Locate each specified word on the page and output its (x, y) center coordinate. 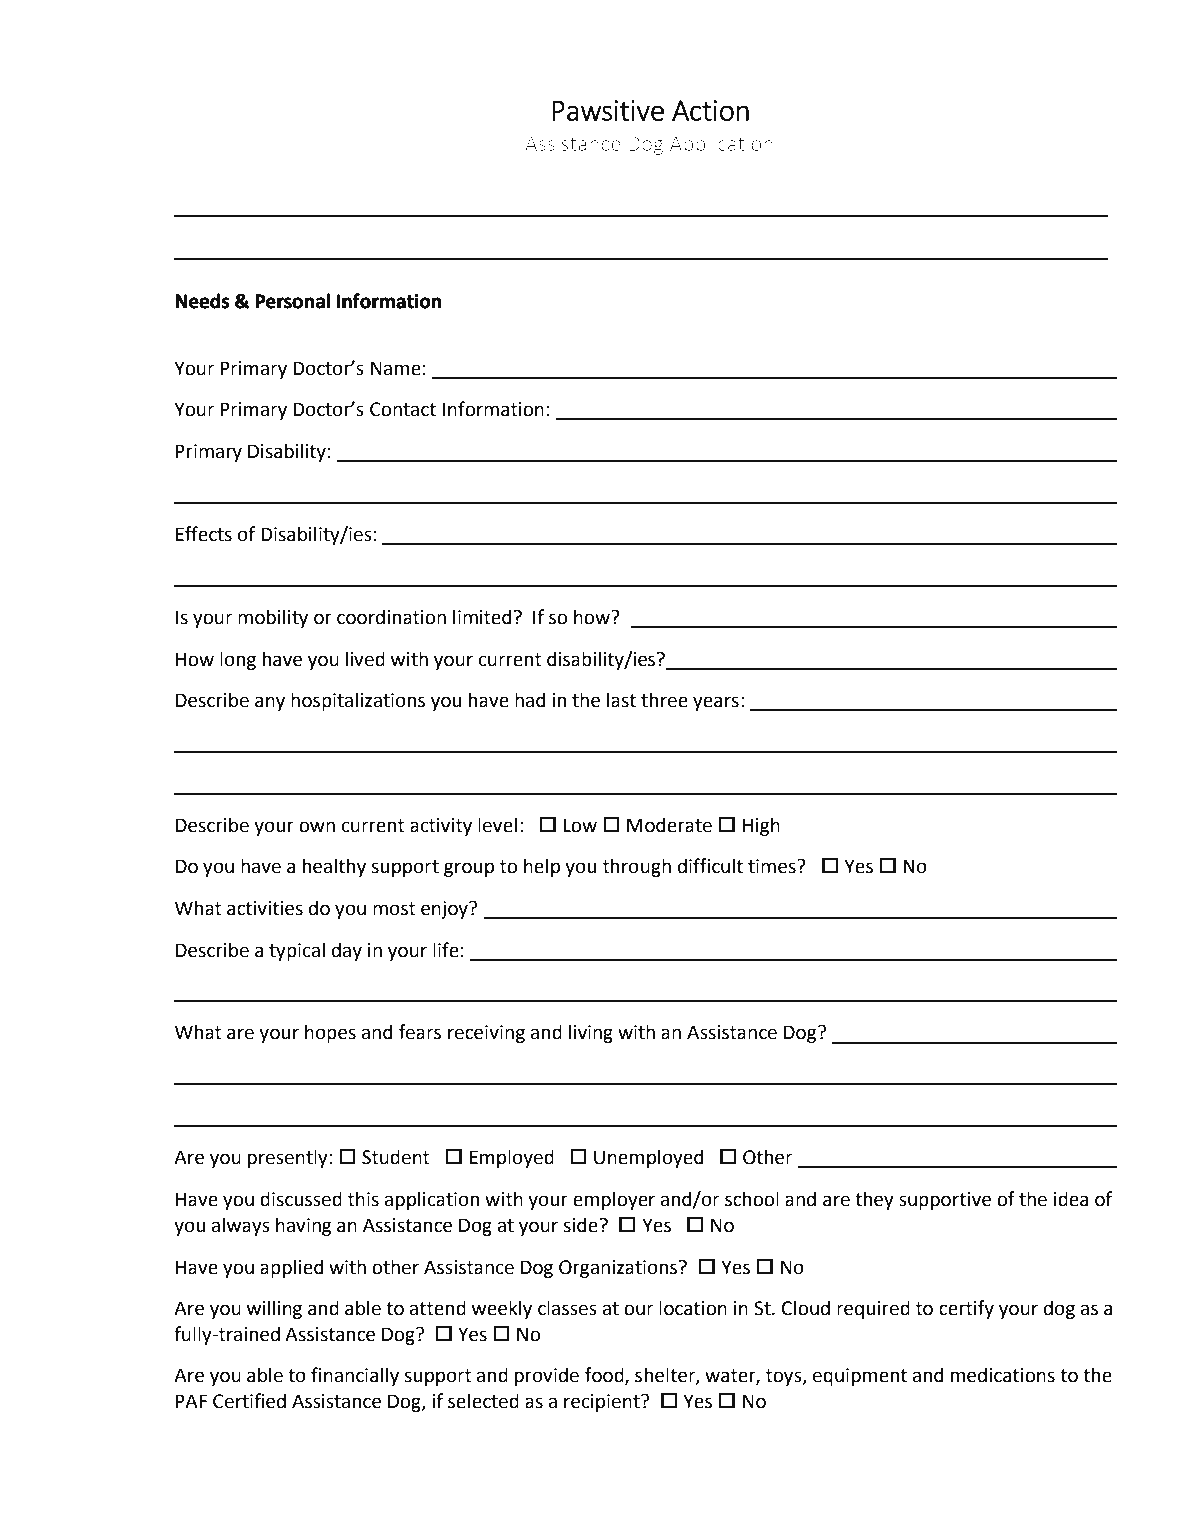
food (605, 1376)
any (270, 703)
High (761, 826)
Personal (292, 301)
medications (1002, 1375)
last (621, 700)
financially (355, 1376)
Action (710, 110)
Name (396, 368)
